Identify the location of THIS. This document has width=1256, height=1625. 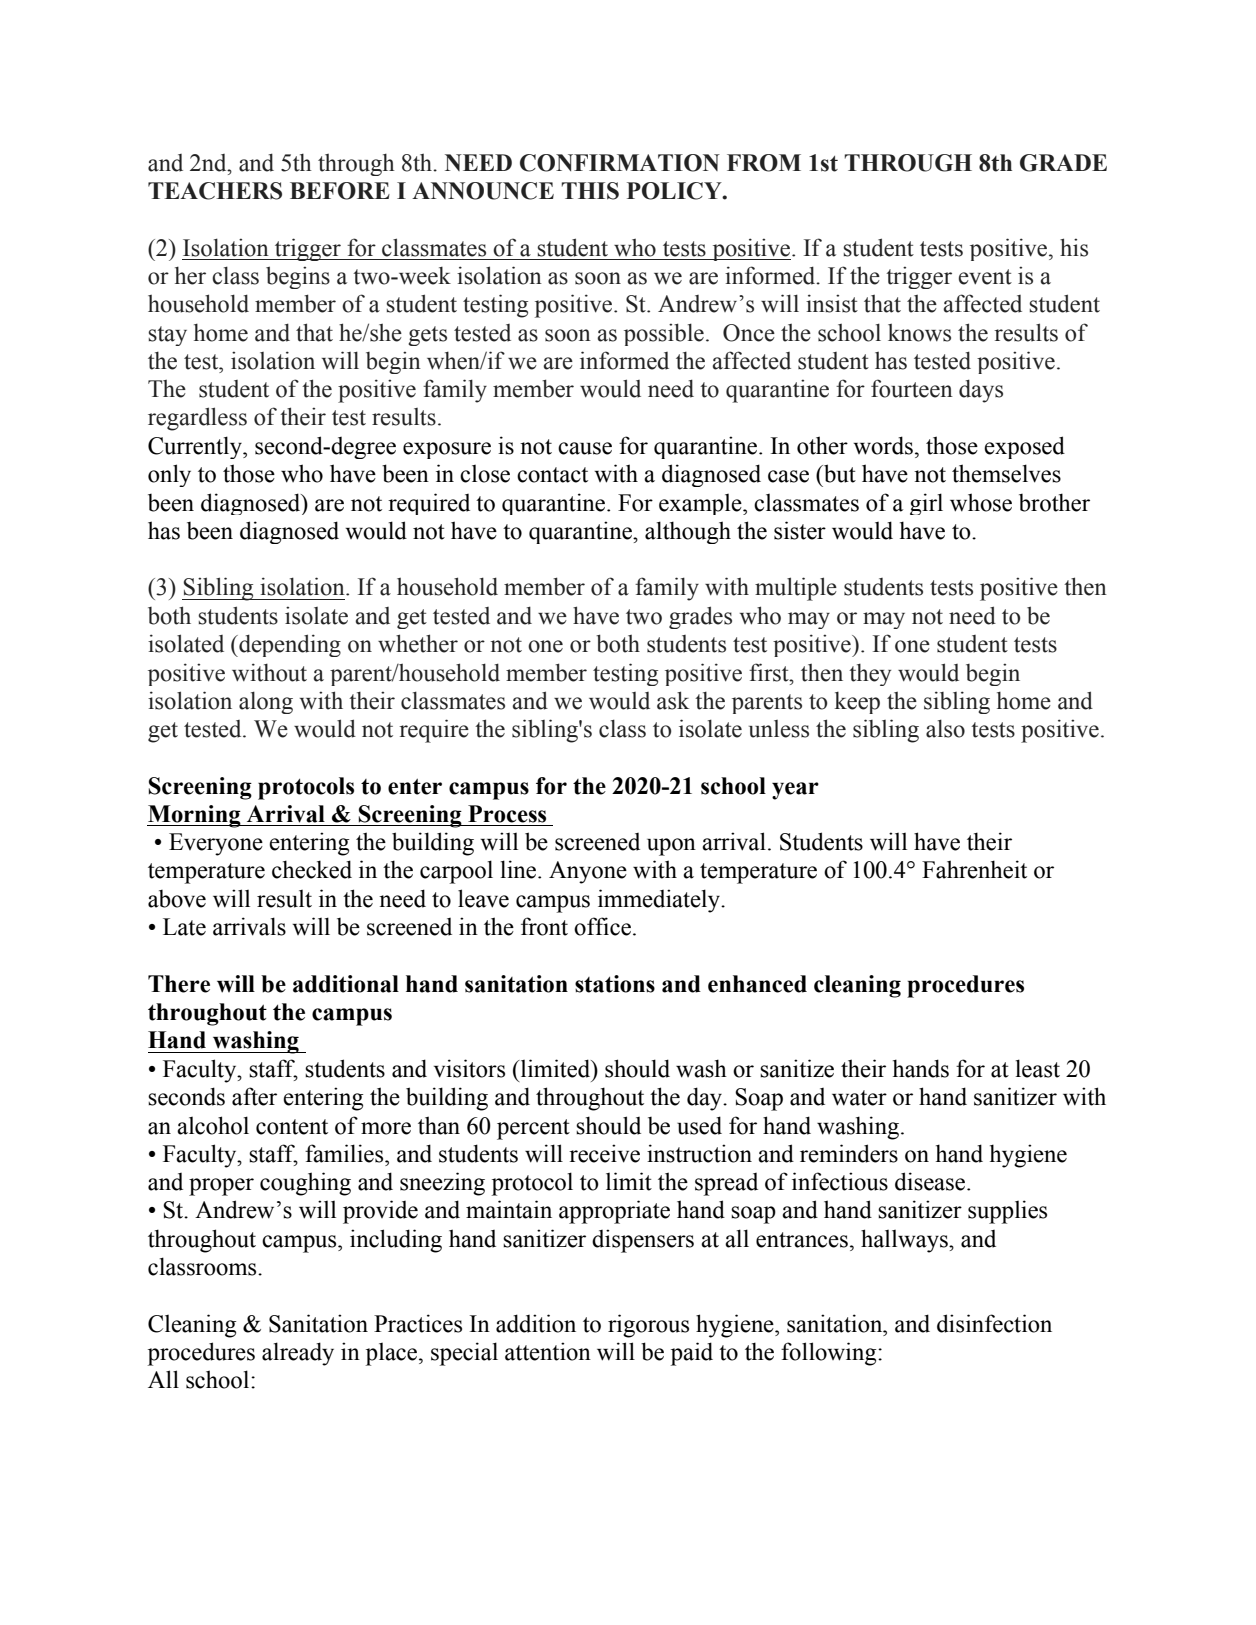
(590, 191).
